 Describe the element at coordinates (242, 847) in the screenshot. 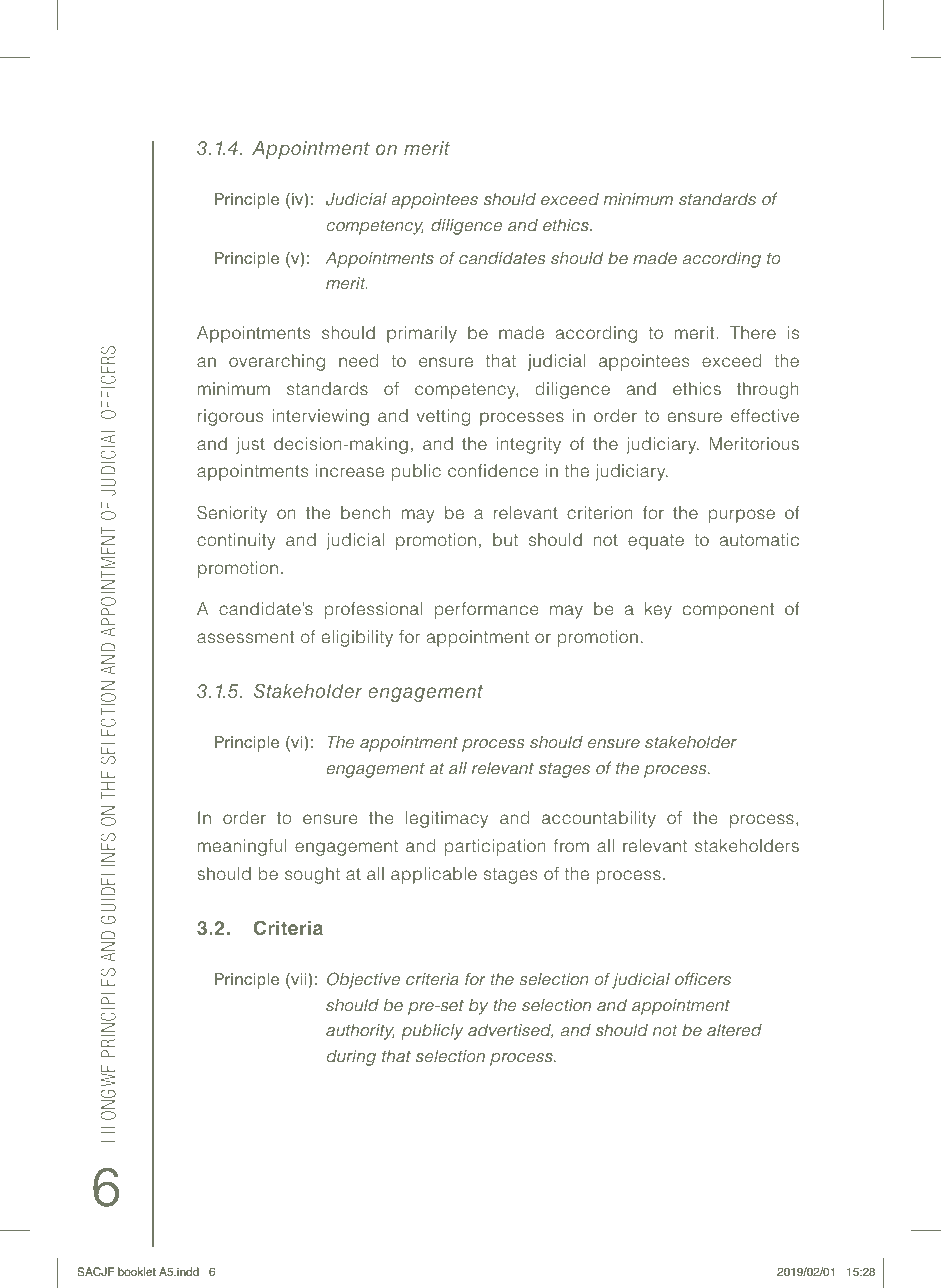

I see `meaningful` at that location.
